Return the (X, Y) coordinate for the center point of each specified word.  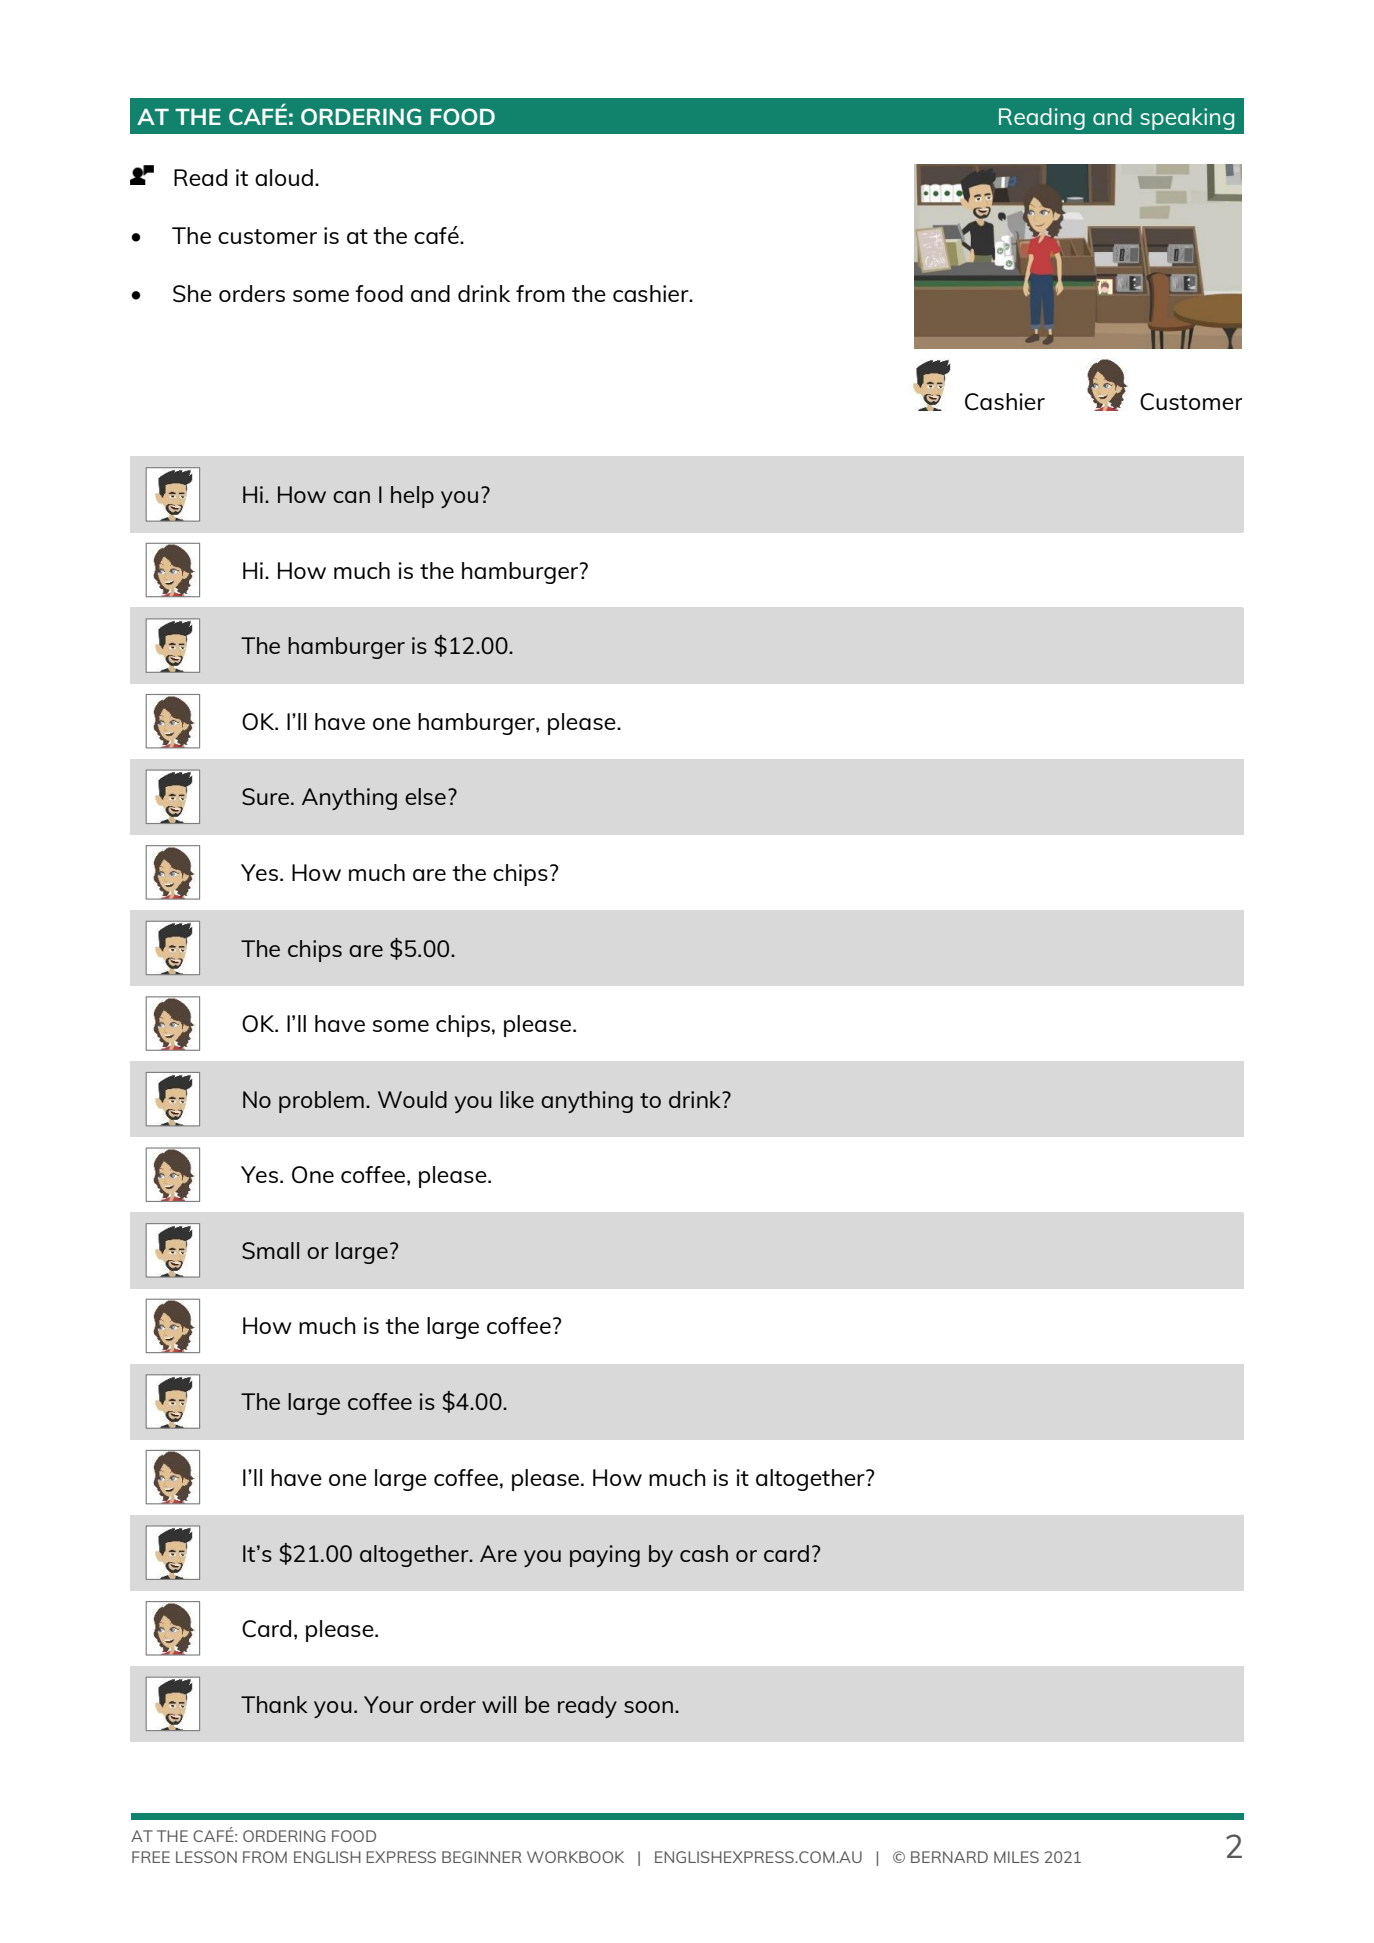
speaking (1187, 119)
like (517, 1099)
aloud (284, 177)
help (412, 497)
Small (270, 1250)
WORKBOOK (575, 1857)
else (425, 796)
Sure (265, 796)
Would (412, 1099)
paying (605, 1556)
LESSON (206, 1857)
